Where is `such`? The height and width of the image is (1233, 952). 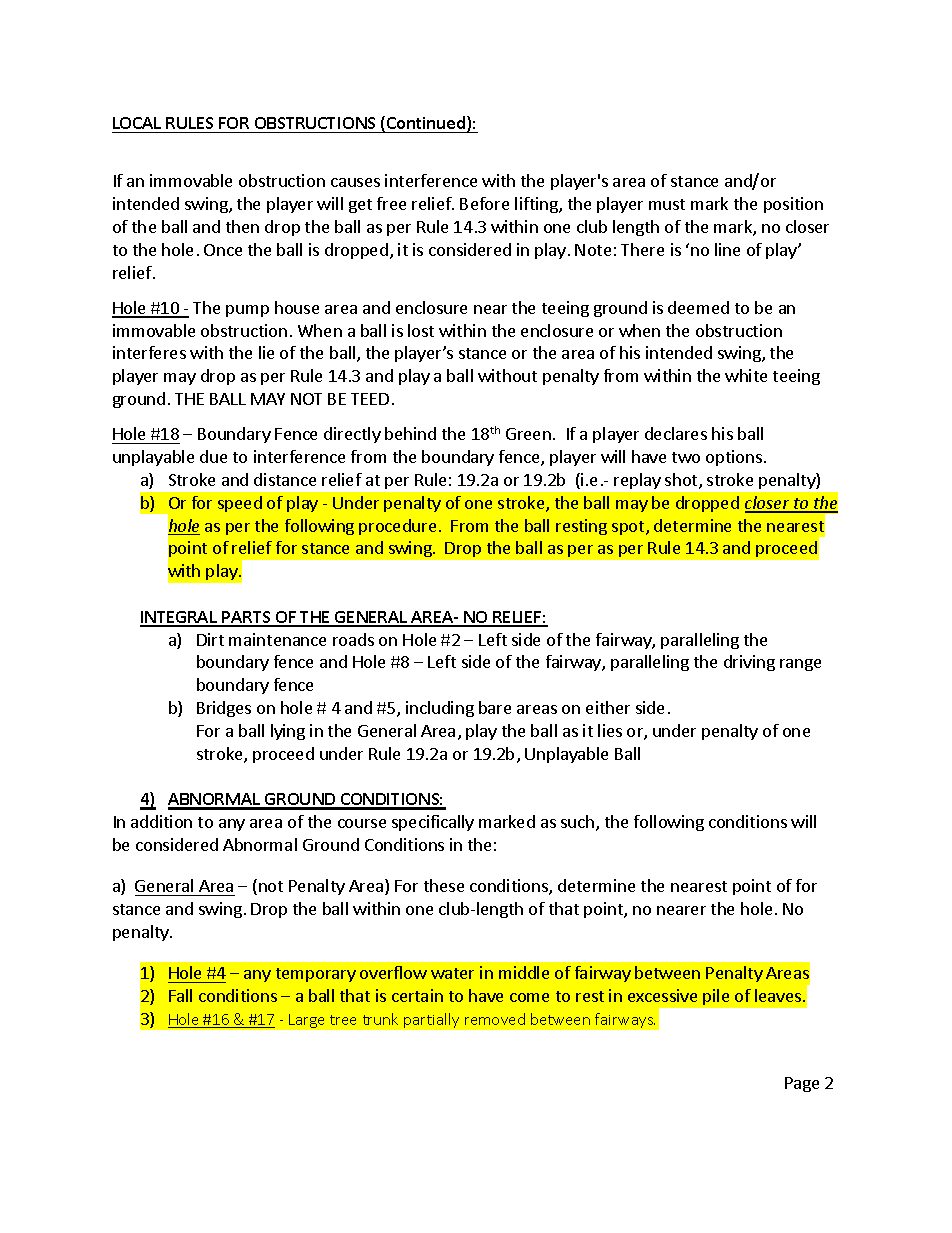
such is located at coordinates (579, 823).
